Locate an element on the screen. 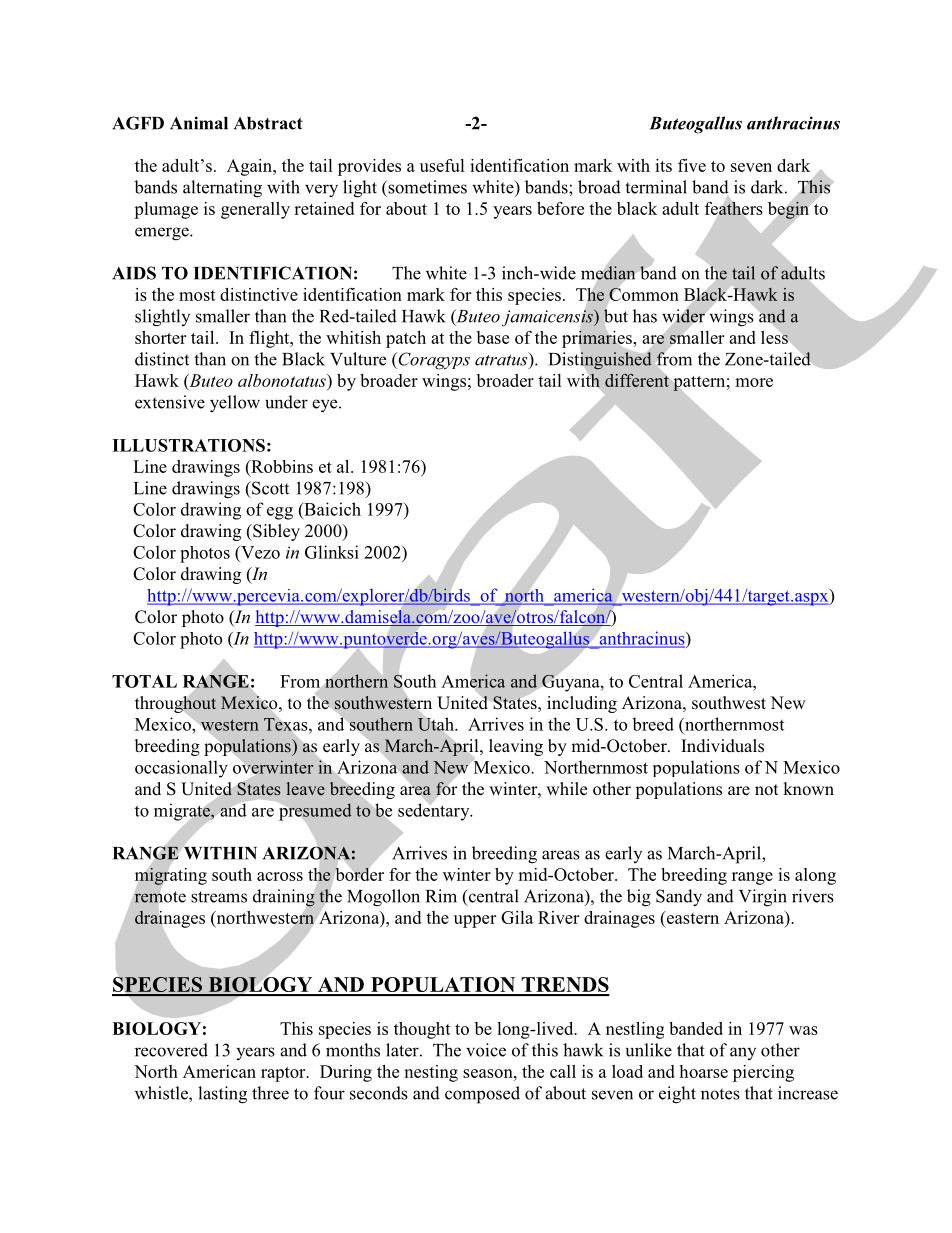 The image size is (952, 1233). useful is located at coordinates (442, 165).
